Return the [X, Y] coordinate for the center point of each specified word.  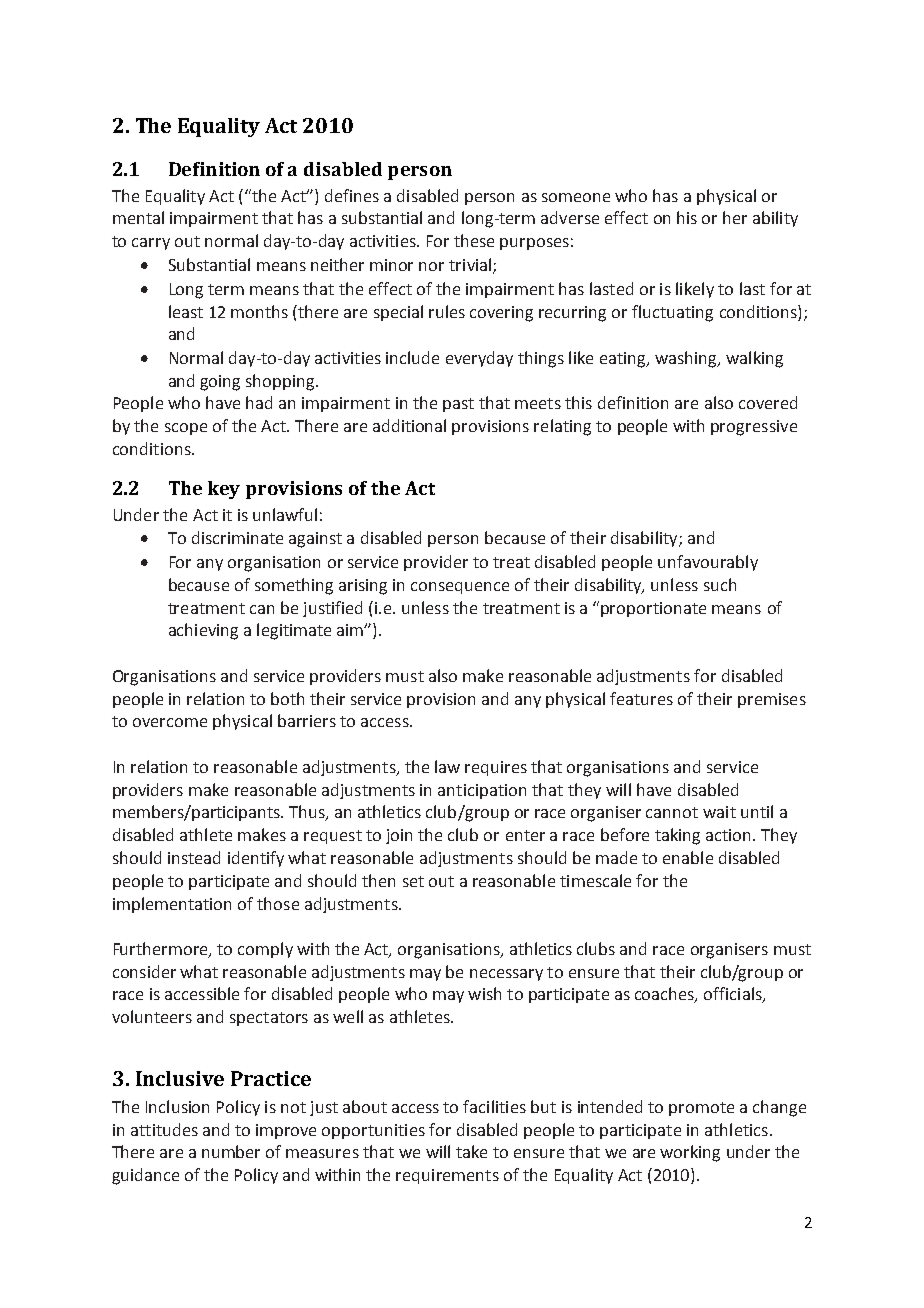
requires [496, 768]
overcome [170, 722]
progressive [754, 428]
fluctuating [672, 313]
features [641, 698]
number [231, 1151]
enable [688, 857]
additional [409, 425]
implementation [172, 905]
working [690, 1153]
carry [151, 244]
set [413, 881]
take [471, 1151]
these [474, 240]
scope [186, 429]
